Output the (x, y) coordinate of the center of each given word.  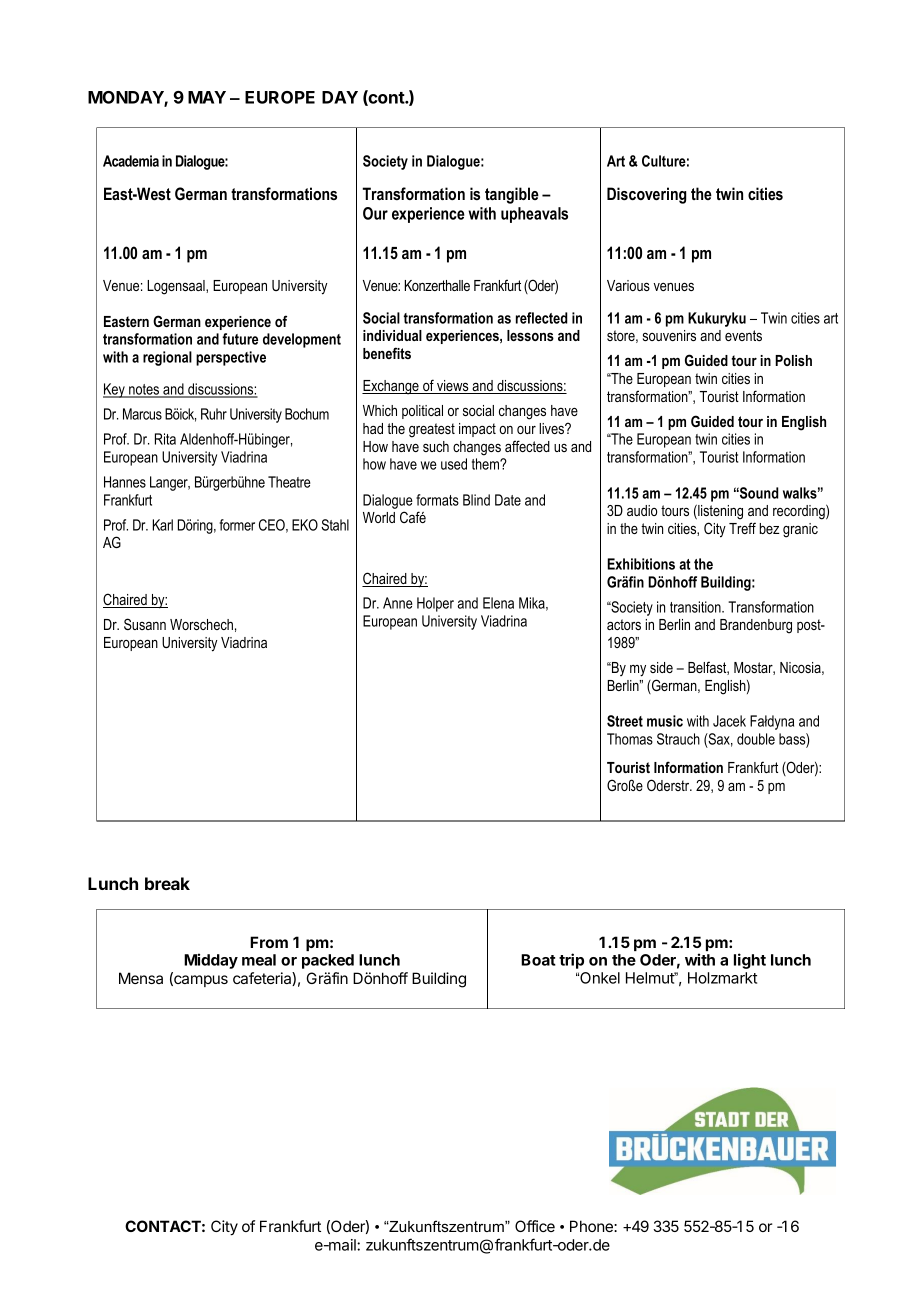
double (756, 739)
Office (535, 1226)
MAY (207, 97)
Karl (163, 525)
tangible (512, 195)
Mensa (141, 978)
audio (642, 510)
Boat (538, 960)
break (167, 883)
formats (437, 500)
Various (628, 285)
